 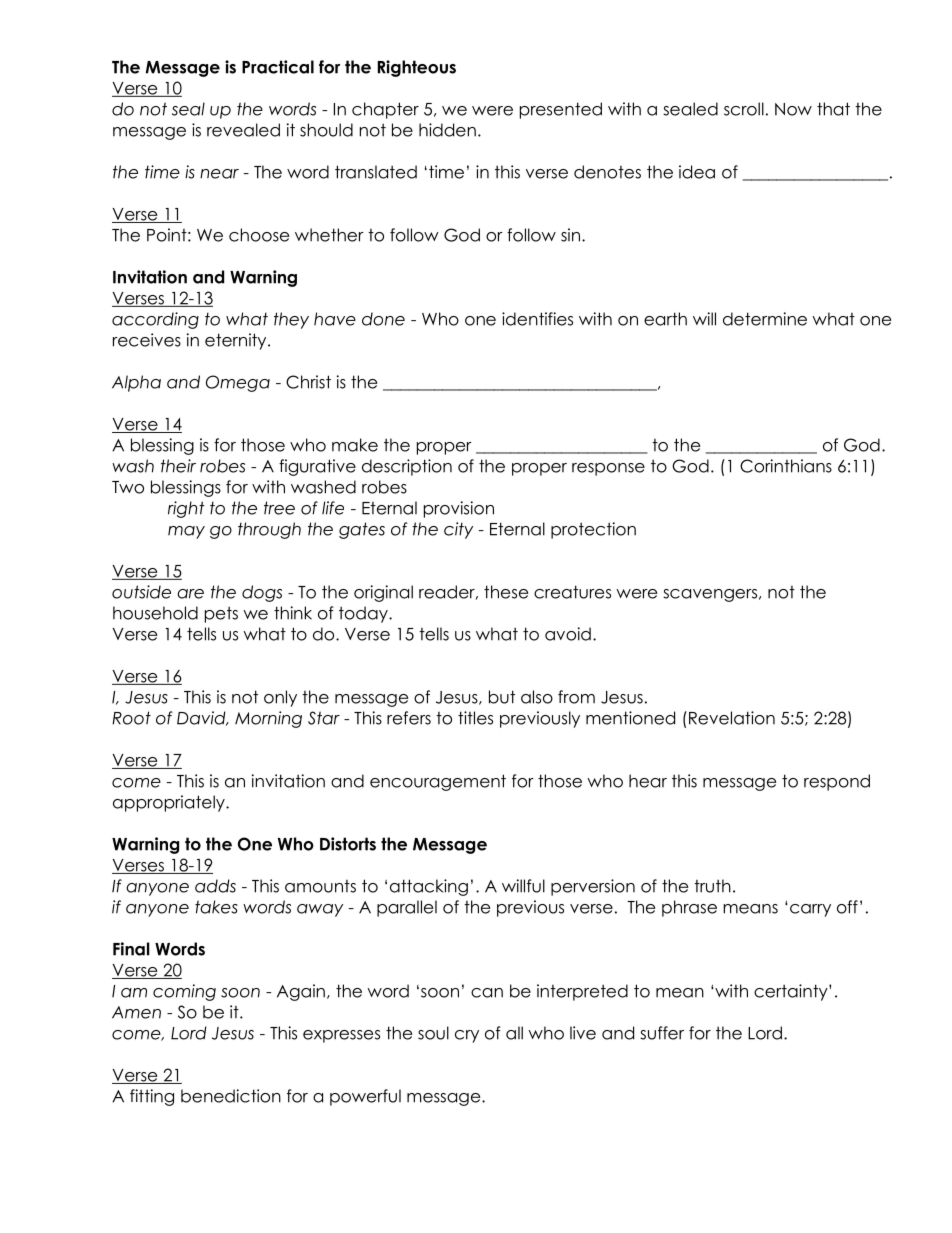 What do you see at coordinates (243, 130) in the screenshot?
I see `revealed` at bounding box center [243, 130].
